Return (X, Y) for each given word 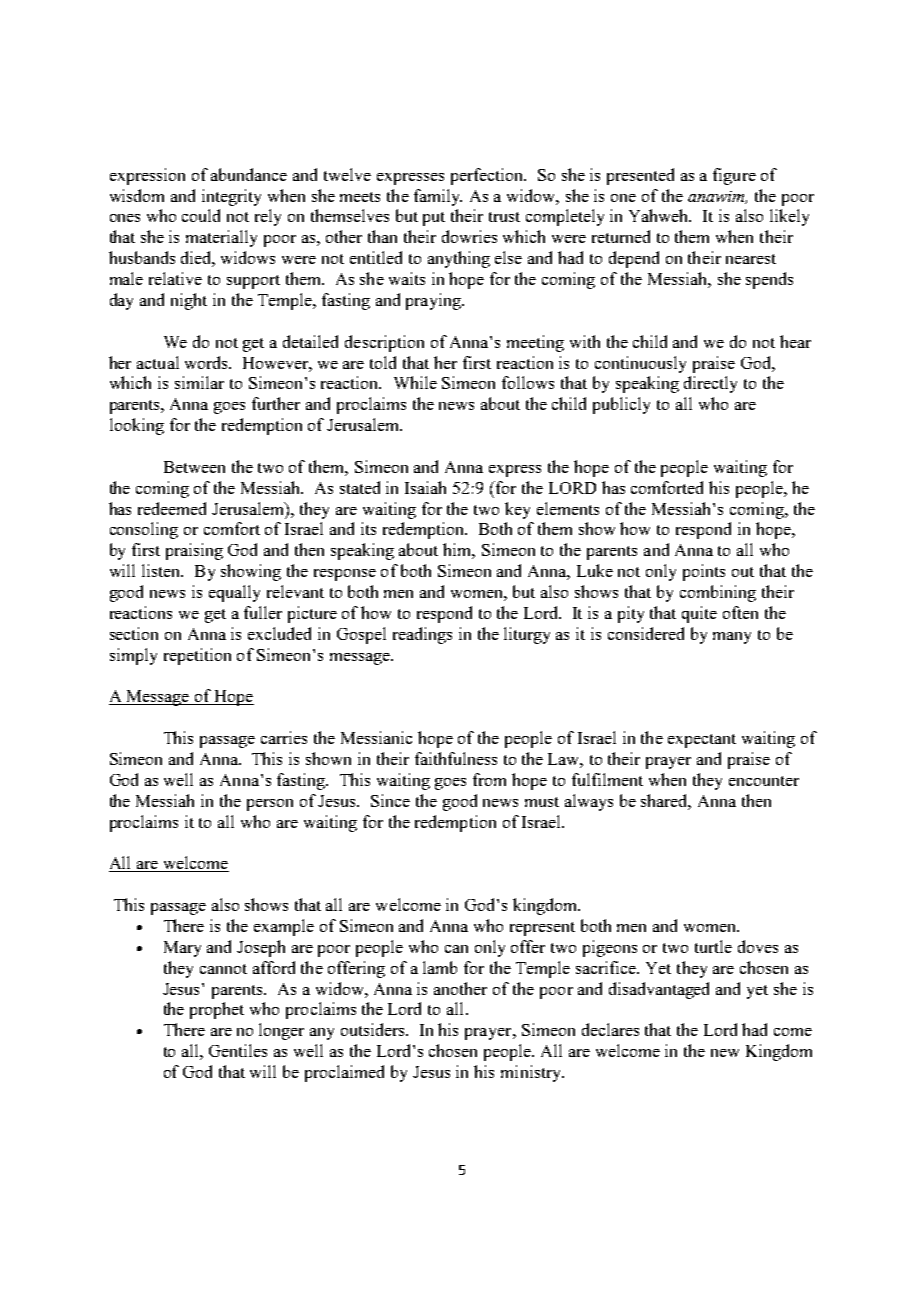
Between (194, 467)
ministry (532, 1073)
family (438, 197)
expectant (702, 741)
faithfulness (456, 758)
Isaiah (425, 487)
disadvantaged (659, 990)
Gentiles (238, 1050)
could (201, 215)
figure (734, 176)
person (270, 805)
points (704, 572)
